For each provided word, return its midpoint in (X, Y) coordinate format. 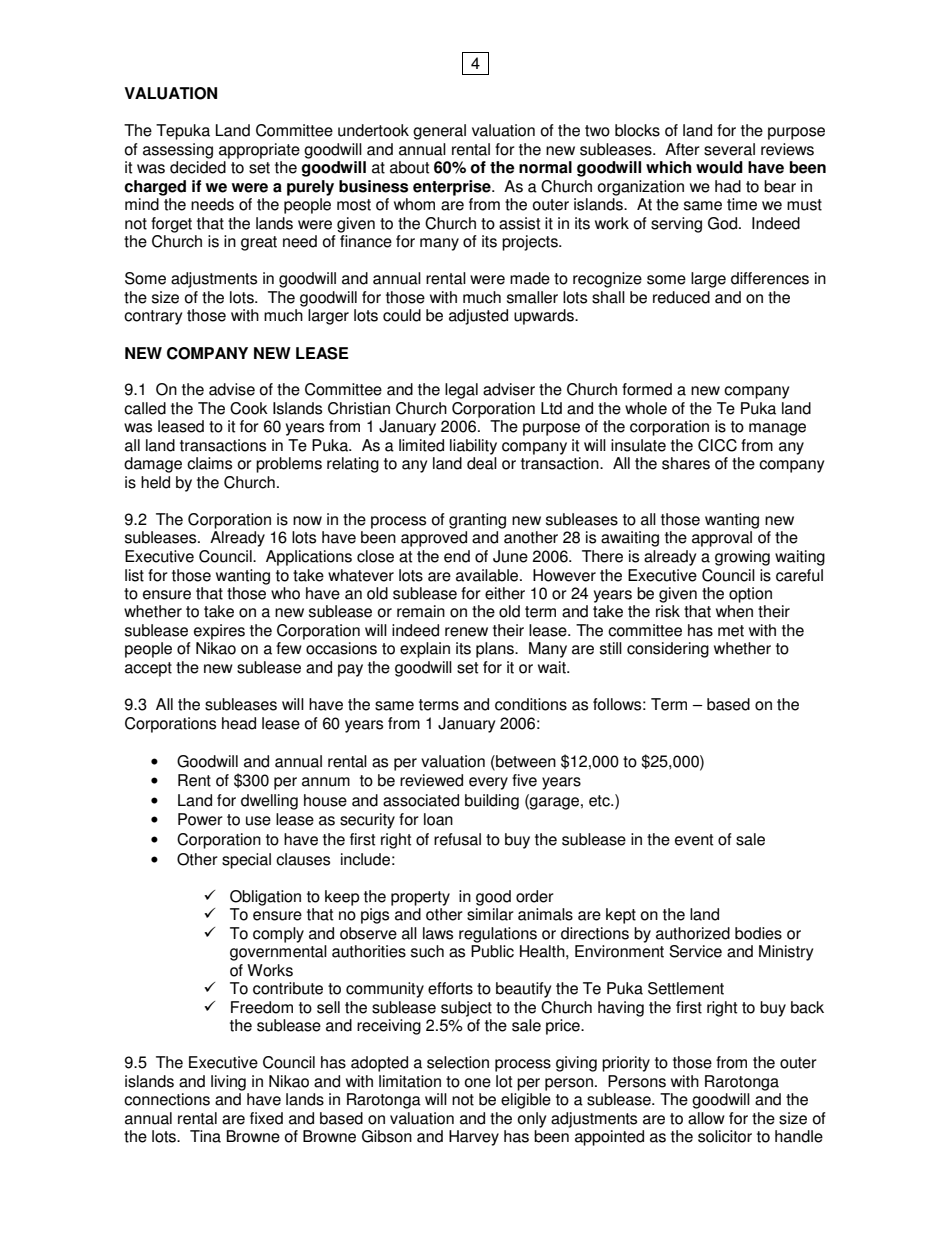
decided (198, 167)
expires (219, 632)
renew (466, 632)
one (478, 1083)
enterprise (453, 188)
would (719, 167)
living (228, 1083)
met (731, 631)
